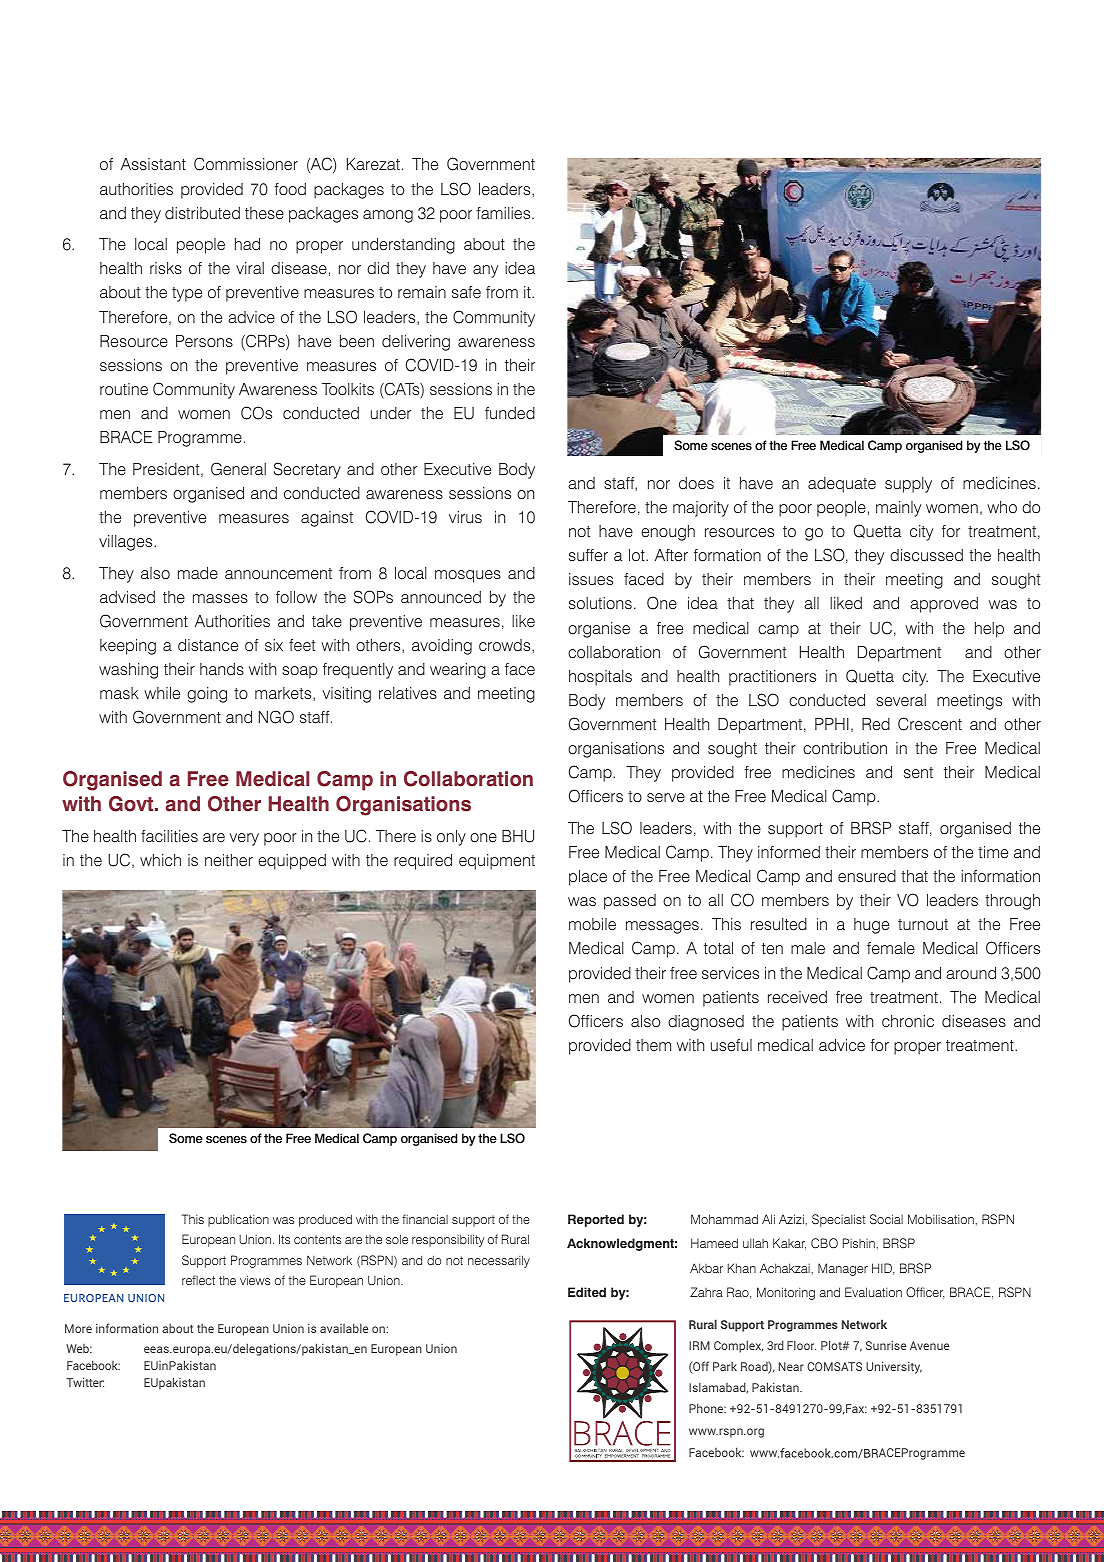 The height and width of the document is (1562, 1104). Describe the element at coordinates (898, 509) in the document. I see `mainly` at that location.
